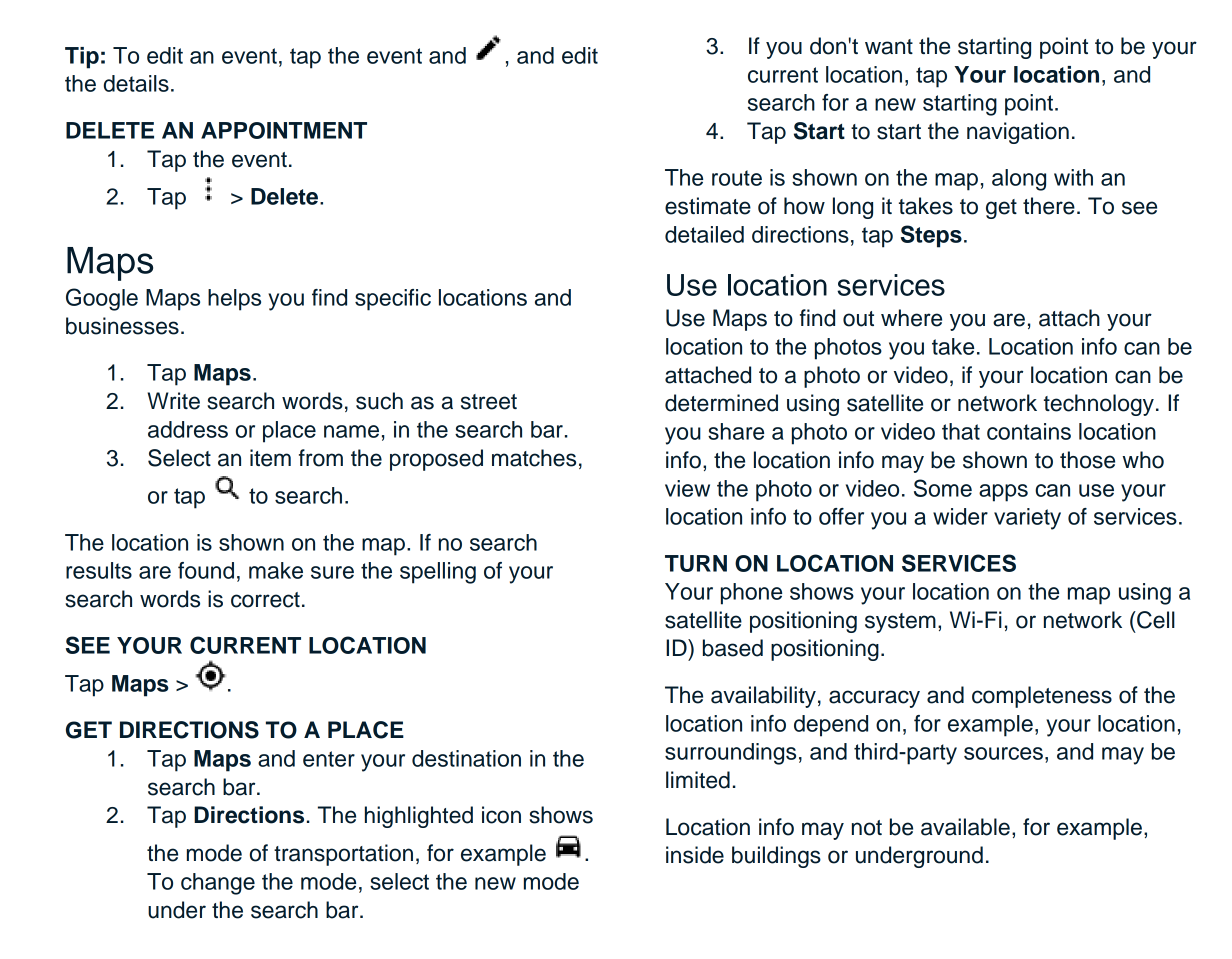 This document has height=959, width=1232. What do you see at coordinates (265, 600) in the document?
I see `correct` at bounding box center [265, 600].
